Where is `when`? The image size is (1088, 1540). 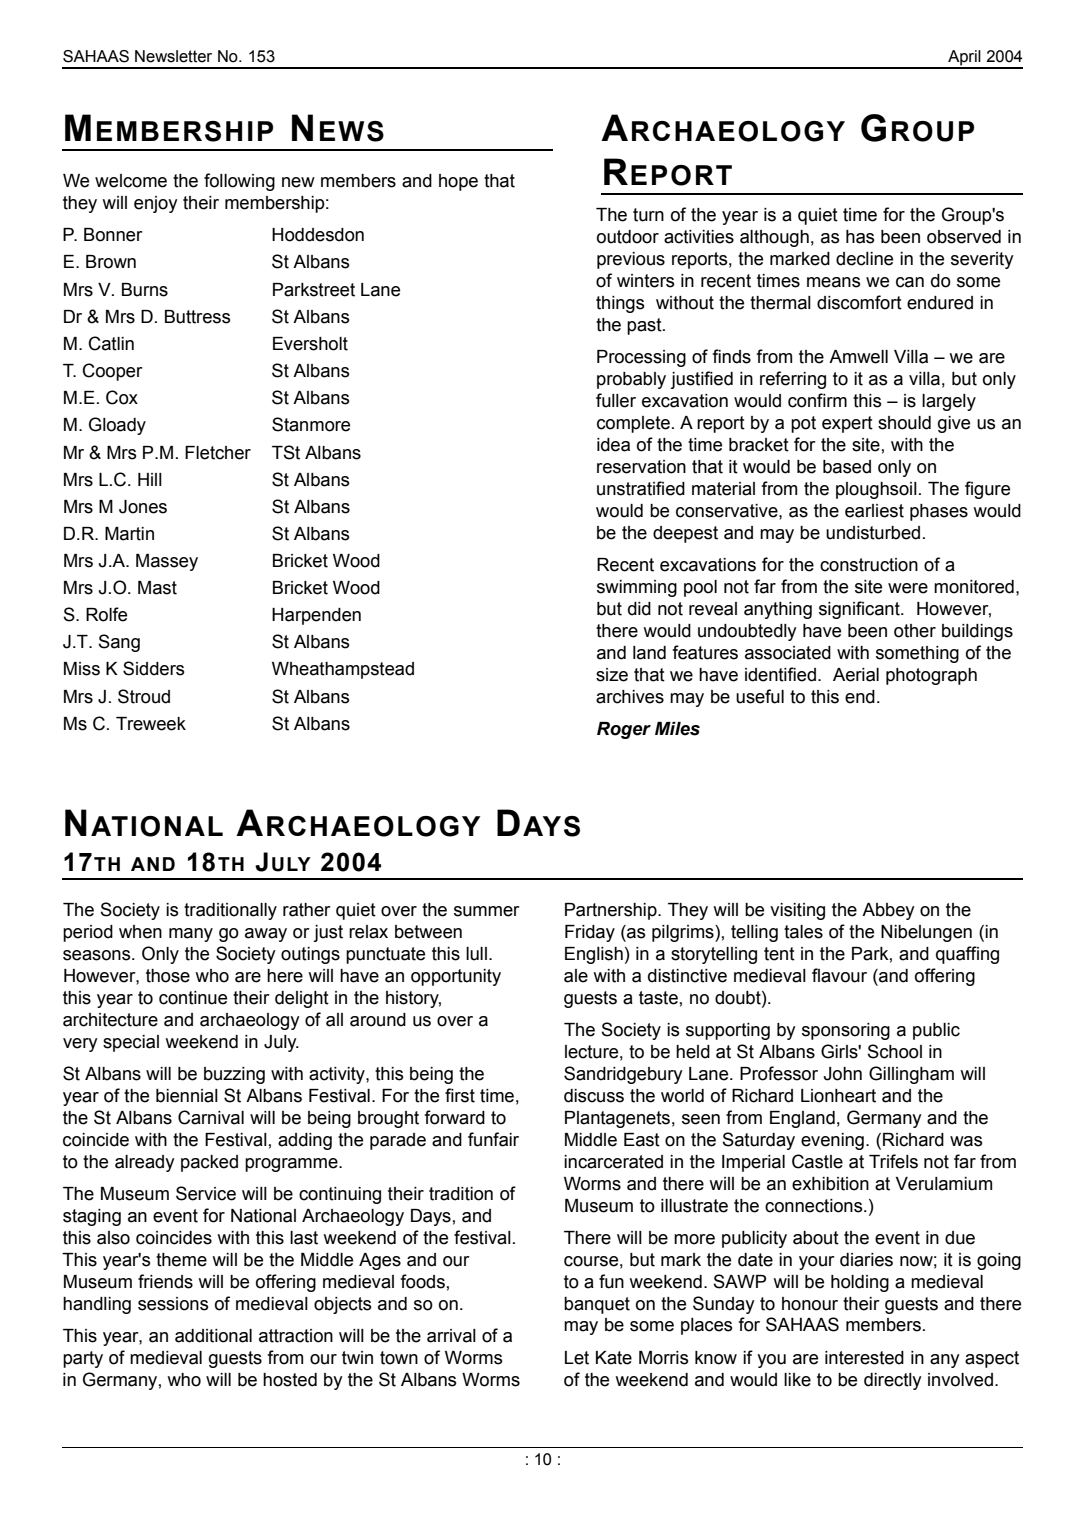 when is located at coordinates (140, 932).
